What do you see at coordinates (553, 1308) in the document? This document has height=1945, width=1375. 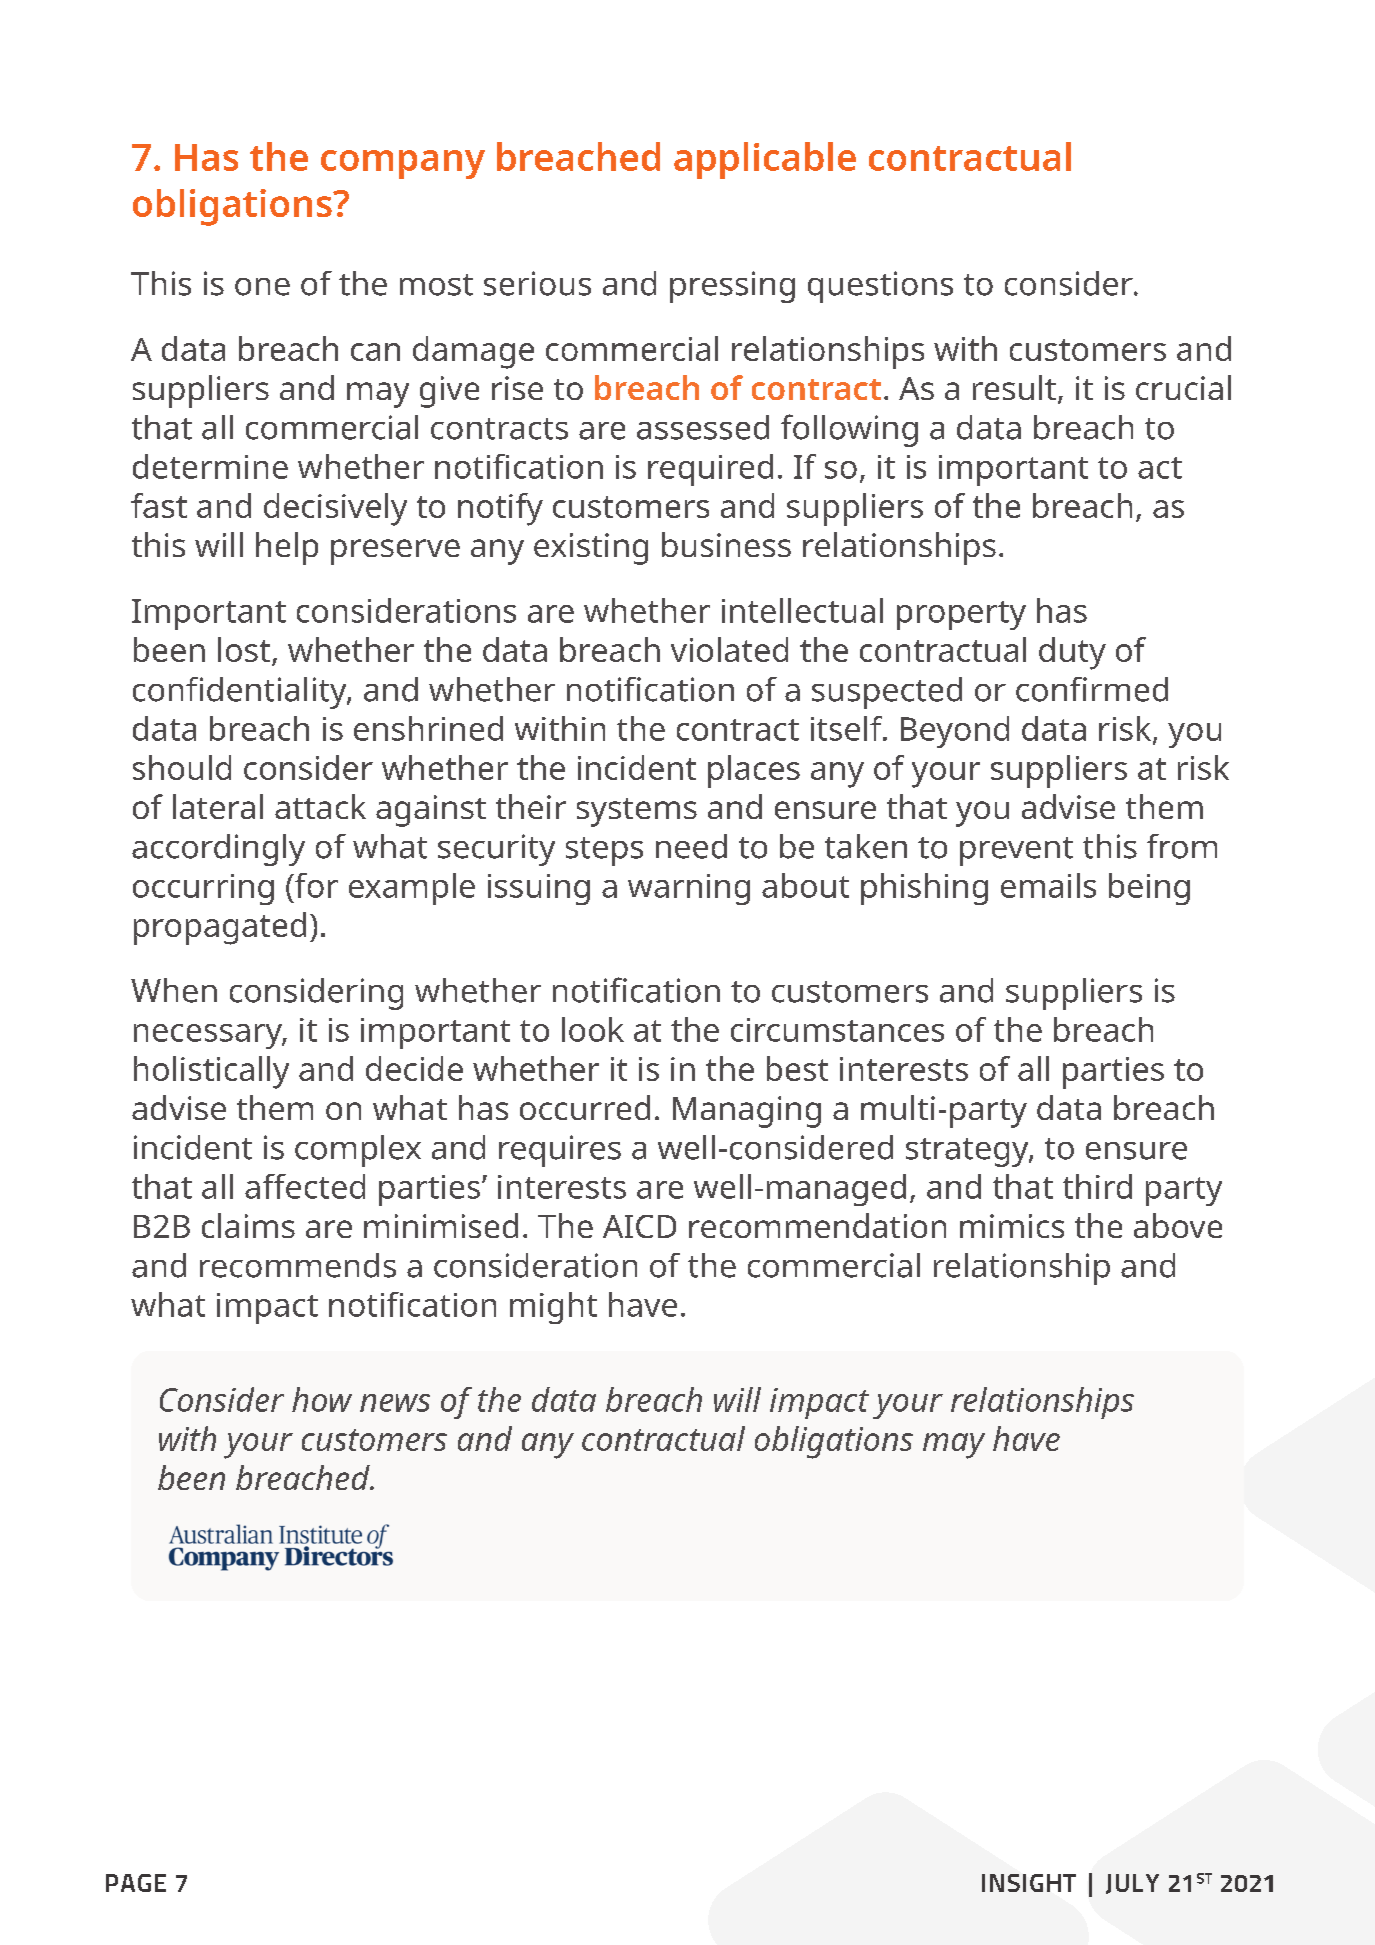 I see `might` at bounding box center [553, 1308].
